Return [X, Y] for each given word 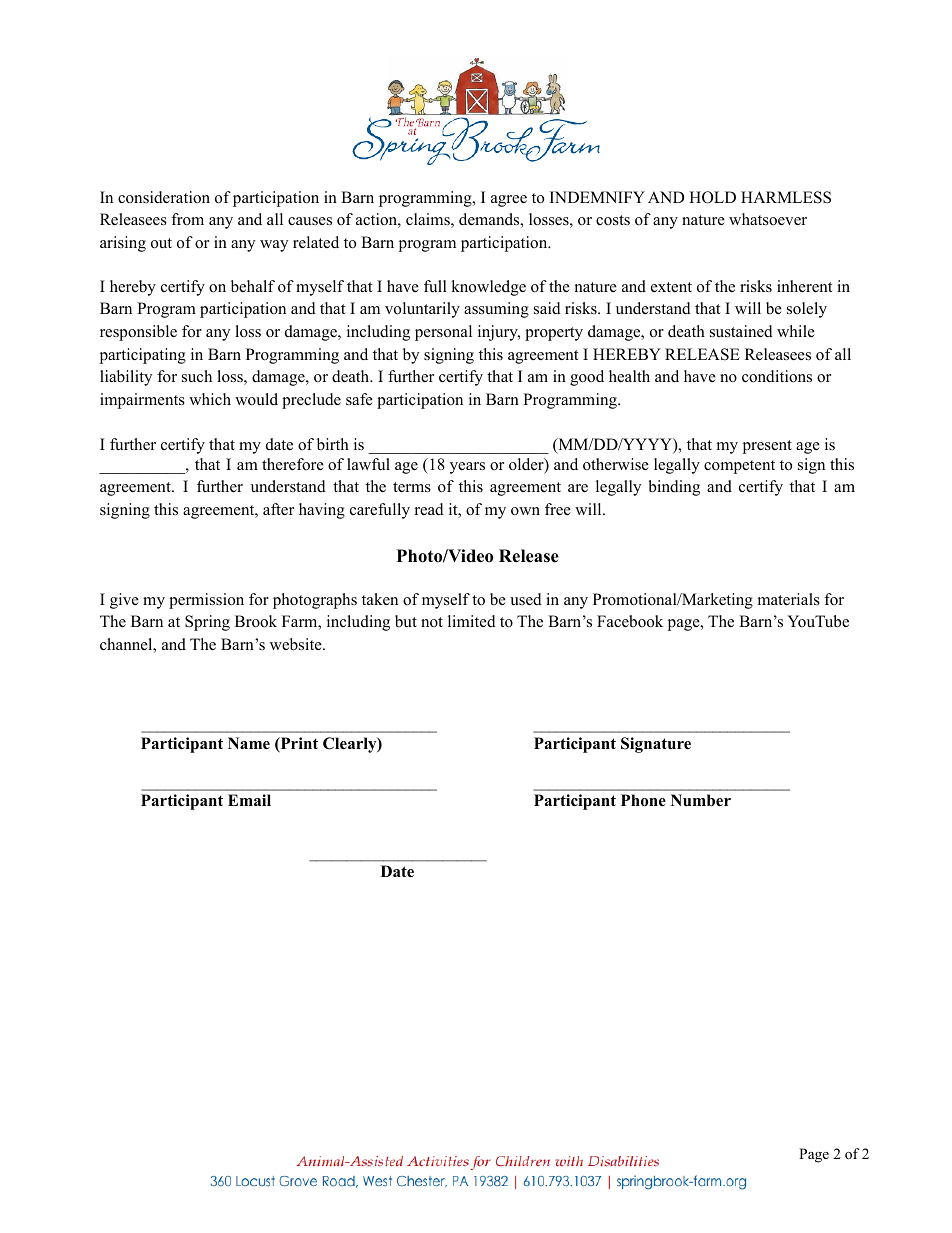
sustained [741, 331]
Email [249, 800]
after [278, 509]
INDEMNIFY [597, 197]
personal [443, 333]
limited [472, 621]
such [197, 376]
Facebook [630, 621]
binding [674, 488]
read [429, 509]
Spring [207, 623]
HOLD [712, 197]
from [187, 219]
